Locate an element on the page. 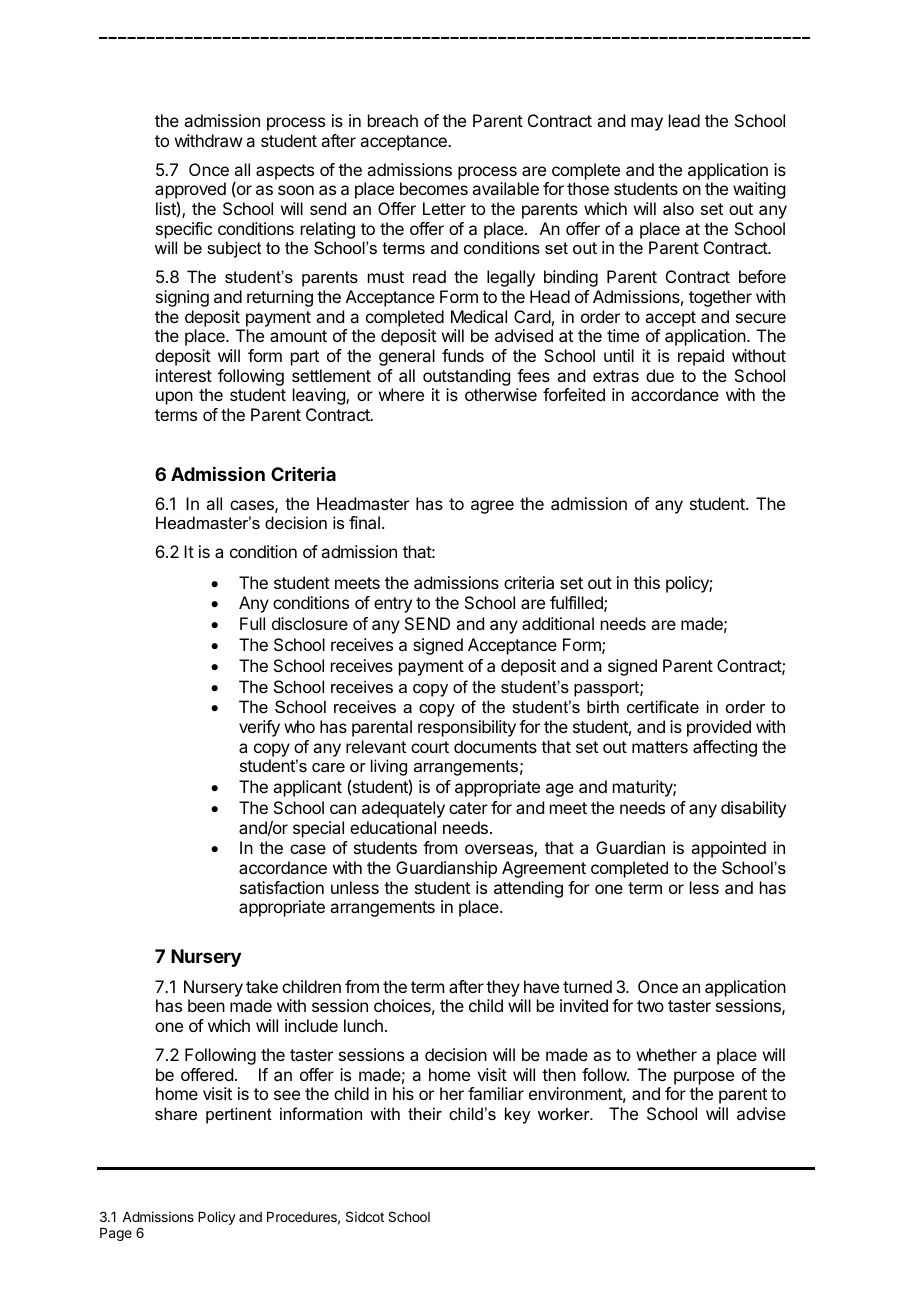 This document has width=924, height=1308. two is located at coordinates (650, 1006).
